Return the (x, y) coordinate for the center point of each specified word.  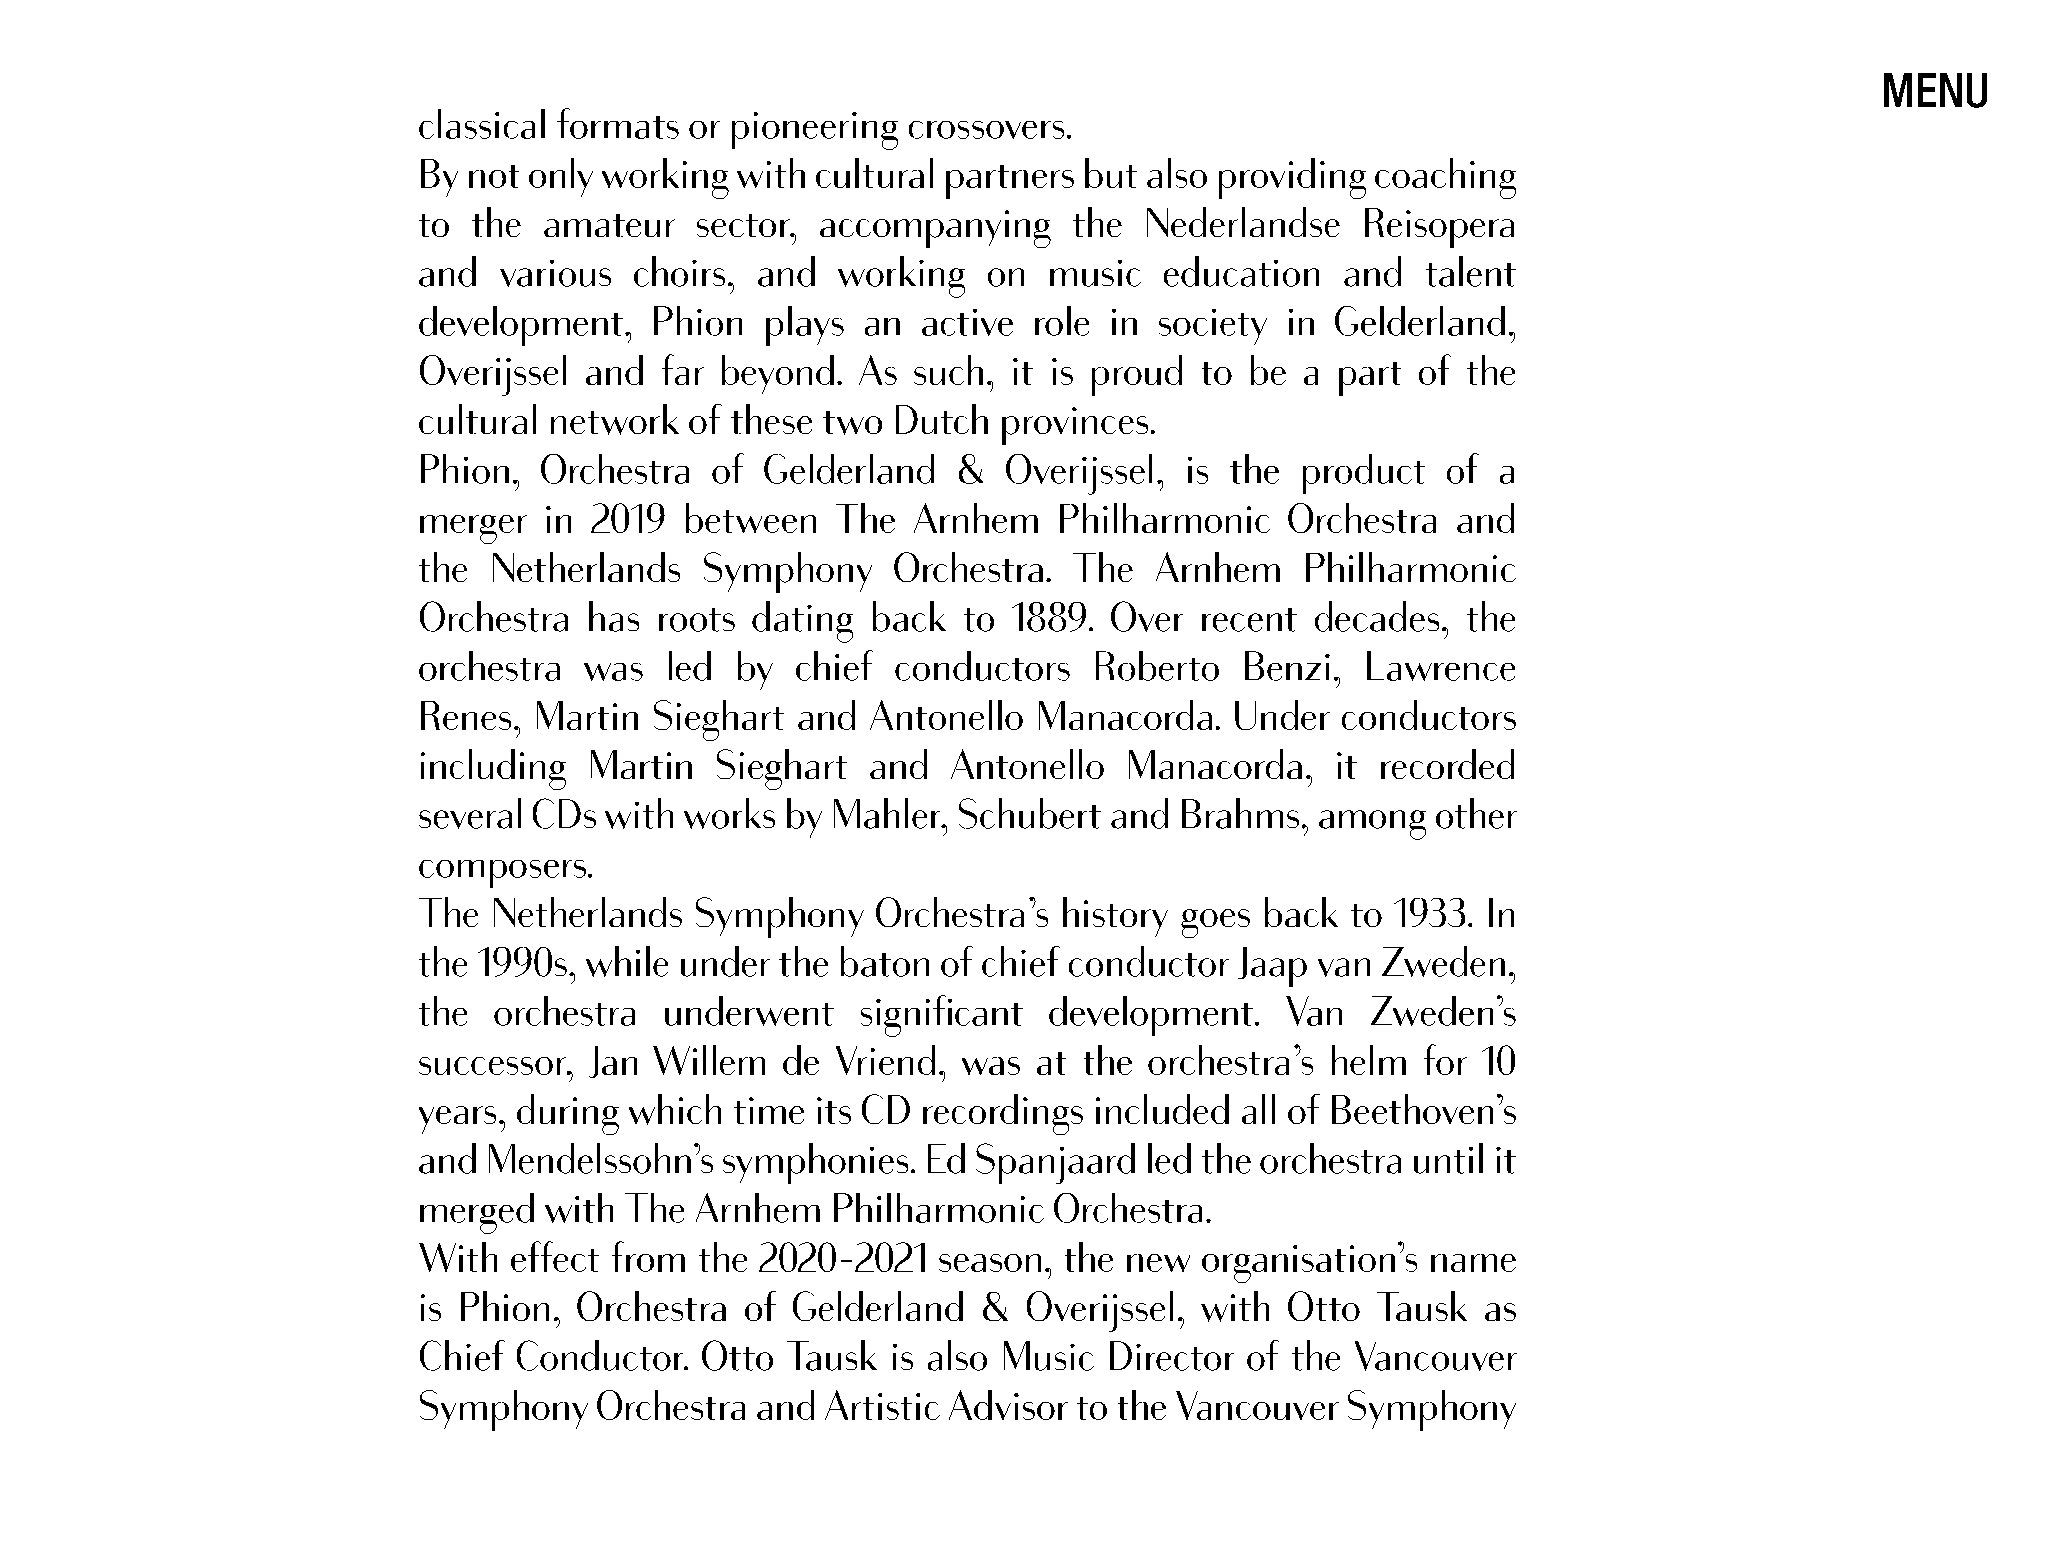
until (1448, 1158)
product (1364, 474)
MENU (1935, 90)
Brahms (1240, 813)
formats (618, 123)
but (1111, 173)
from (648, 1256)
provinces (1075, 426)
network (615, 419)
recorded (1447, 764)
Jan (613, 1062)
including (493, 769)
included (1162, 1109)
